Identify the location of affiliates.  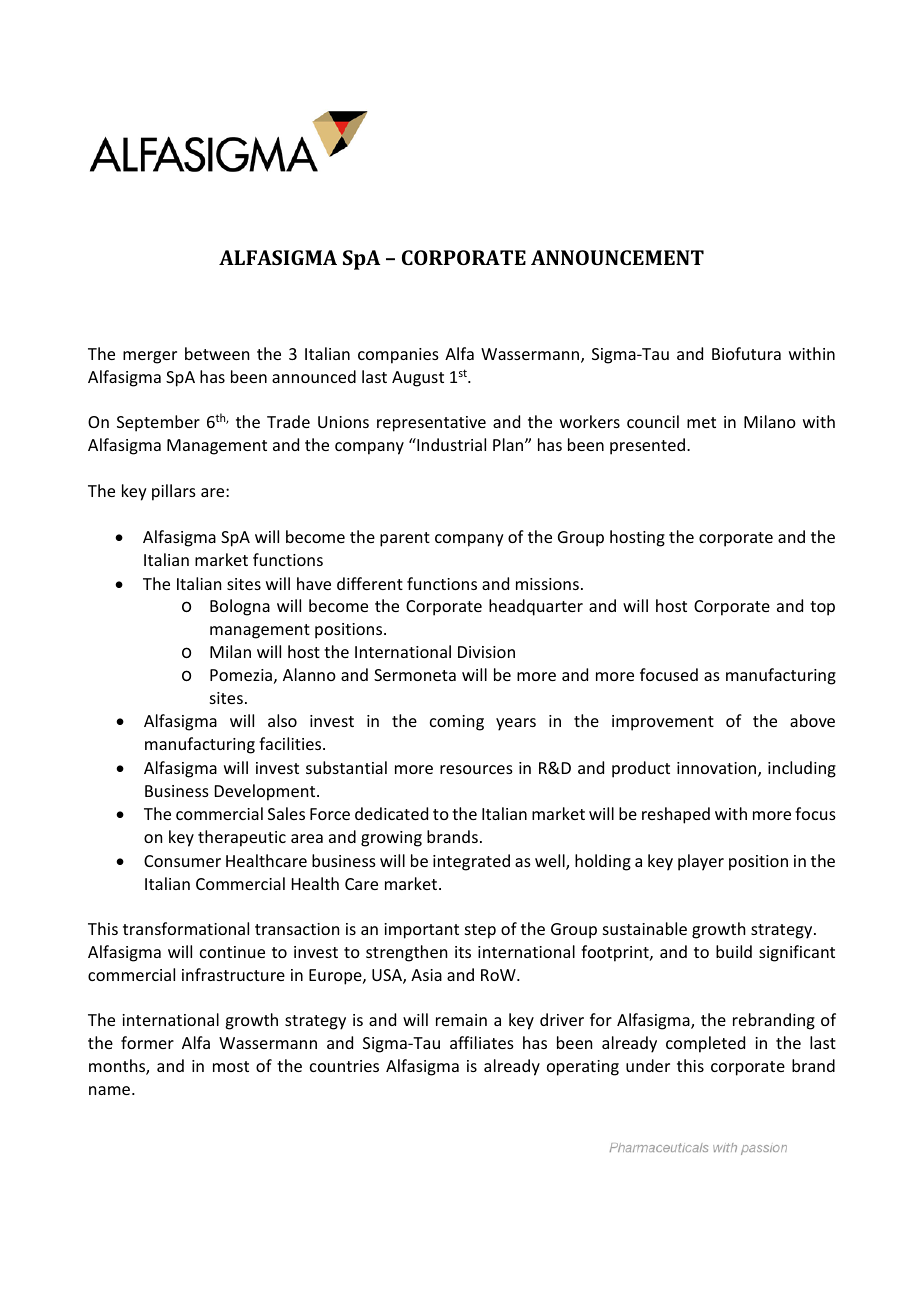
(482, 1042).
